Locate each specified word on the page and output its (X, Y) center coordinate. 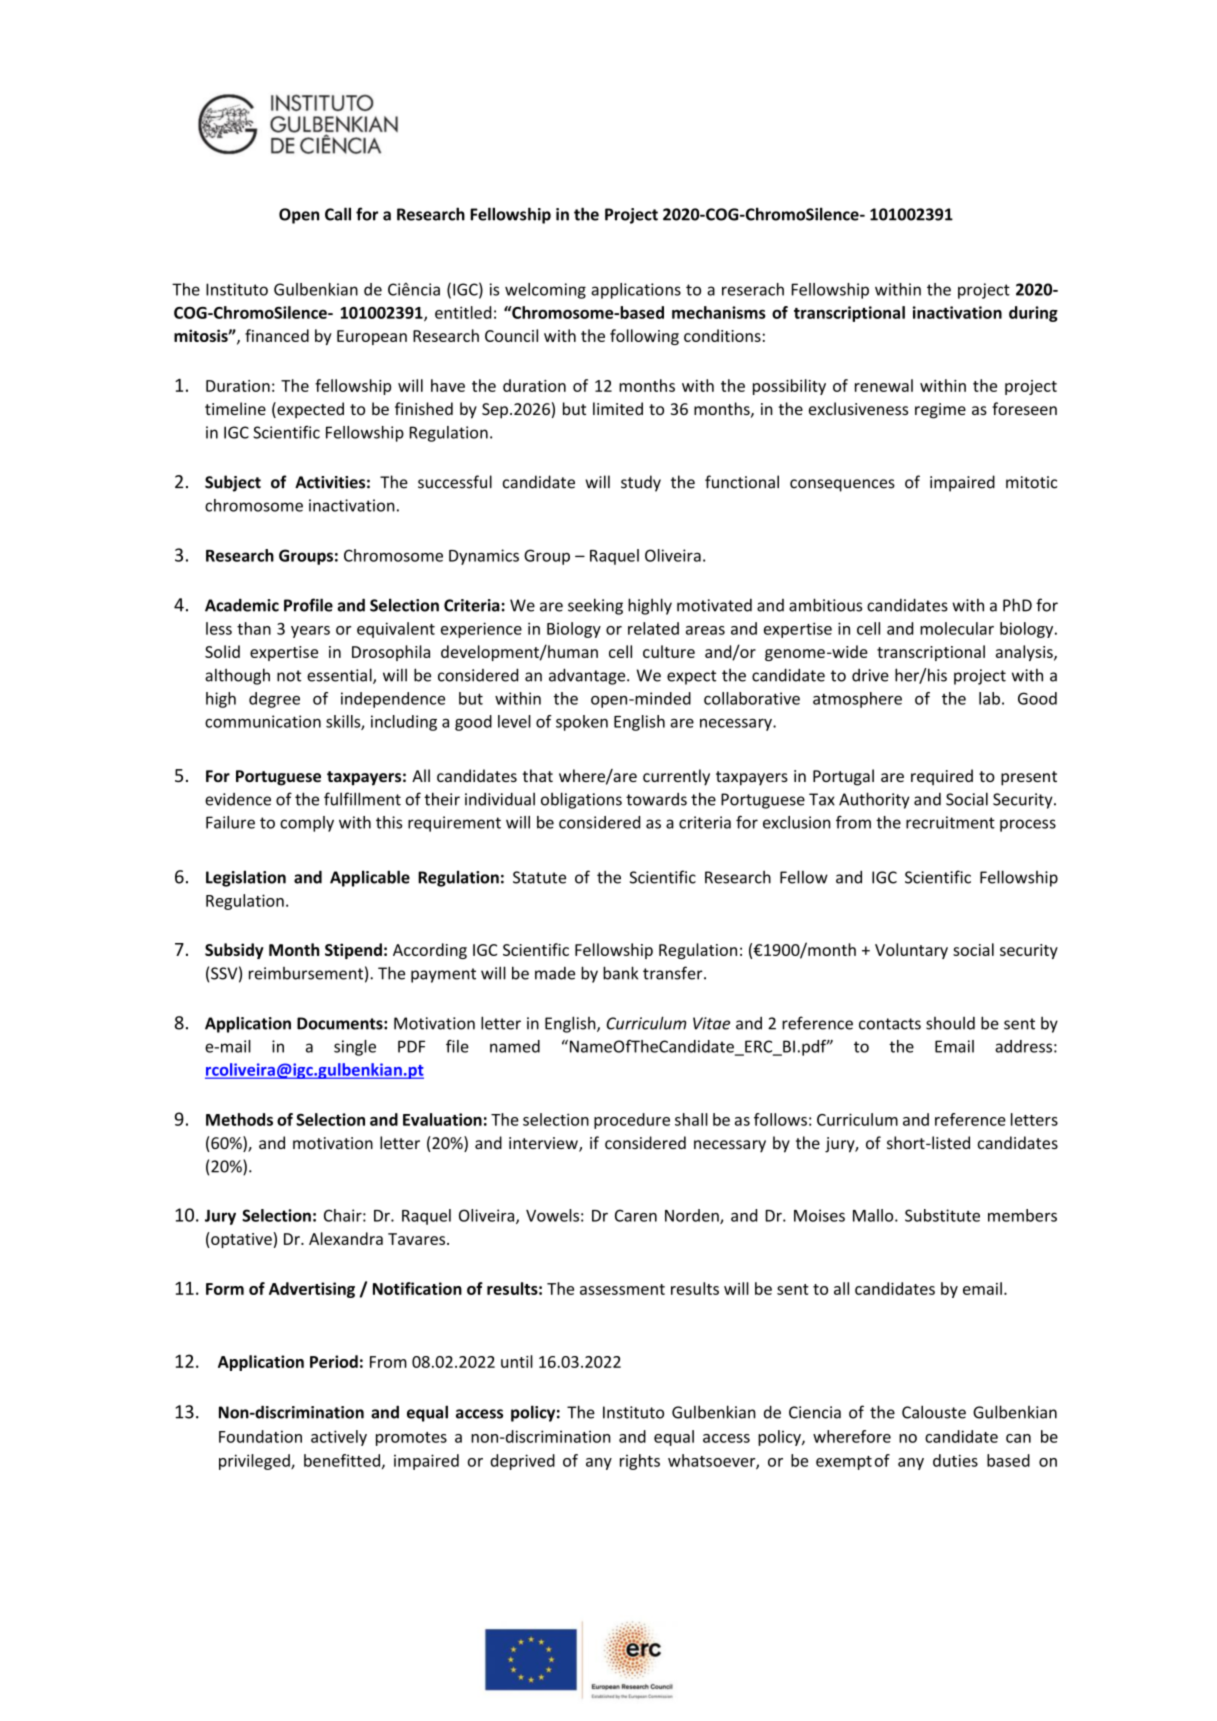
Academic (242, 605)
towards (656, 799)
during (1033, 314)
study (641, 483)
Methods (239, 1119)
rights (640, 1462)
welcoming (545, 291)
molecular (957, 628)
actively (339, 1438)
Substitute (942, 1215)
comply (307, 824)
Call (338, 214)
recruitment (950, 822)
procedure (632, 1121)
